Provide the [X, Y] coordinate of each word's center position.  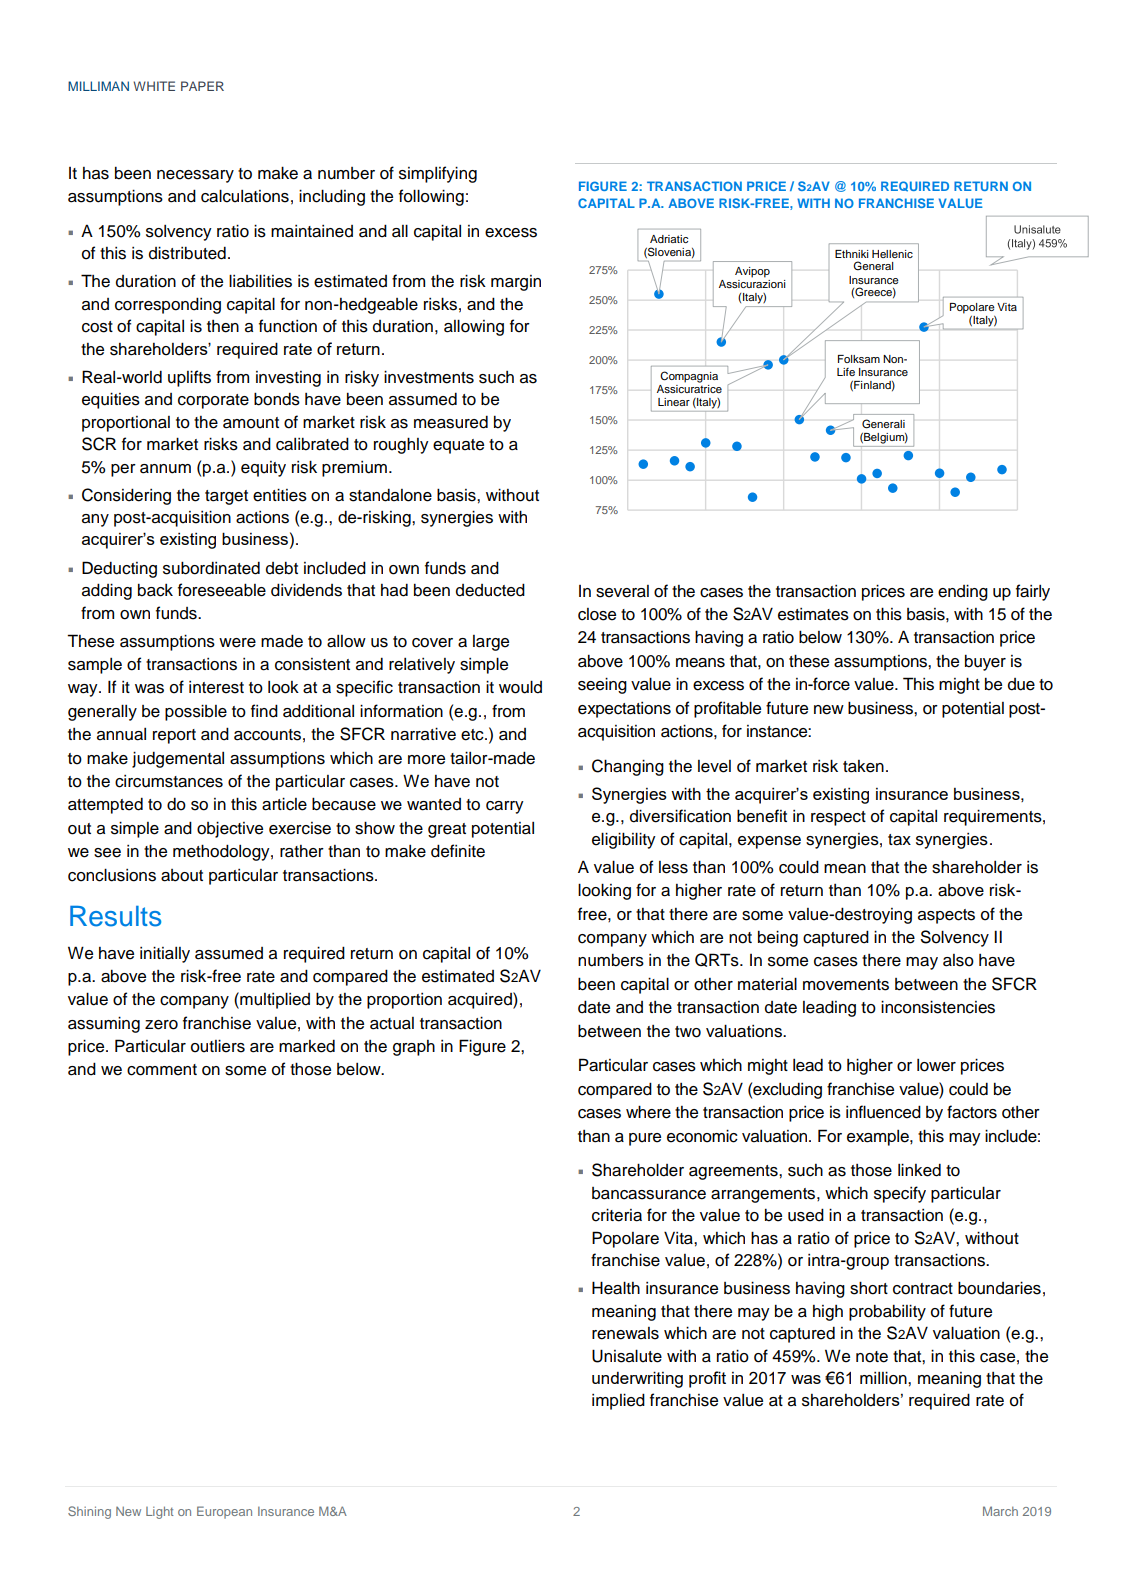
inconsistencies [938, 1007]
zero [161, 1025]
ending [963, 592]
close [597, 614]
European [224, 1512]
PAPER [202, 86]
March [1000, 1511]
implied [618, 1401]
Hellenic [892, 254]
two [688, 1032]
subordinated [211, 568]
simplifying [438, 174]
